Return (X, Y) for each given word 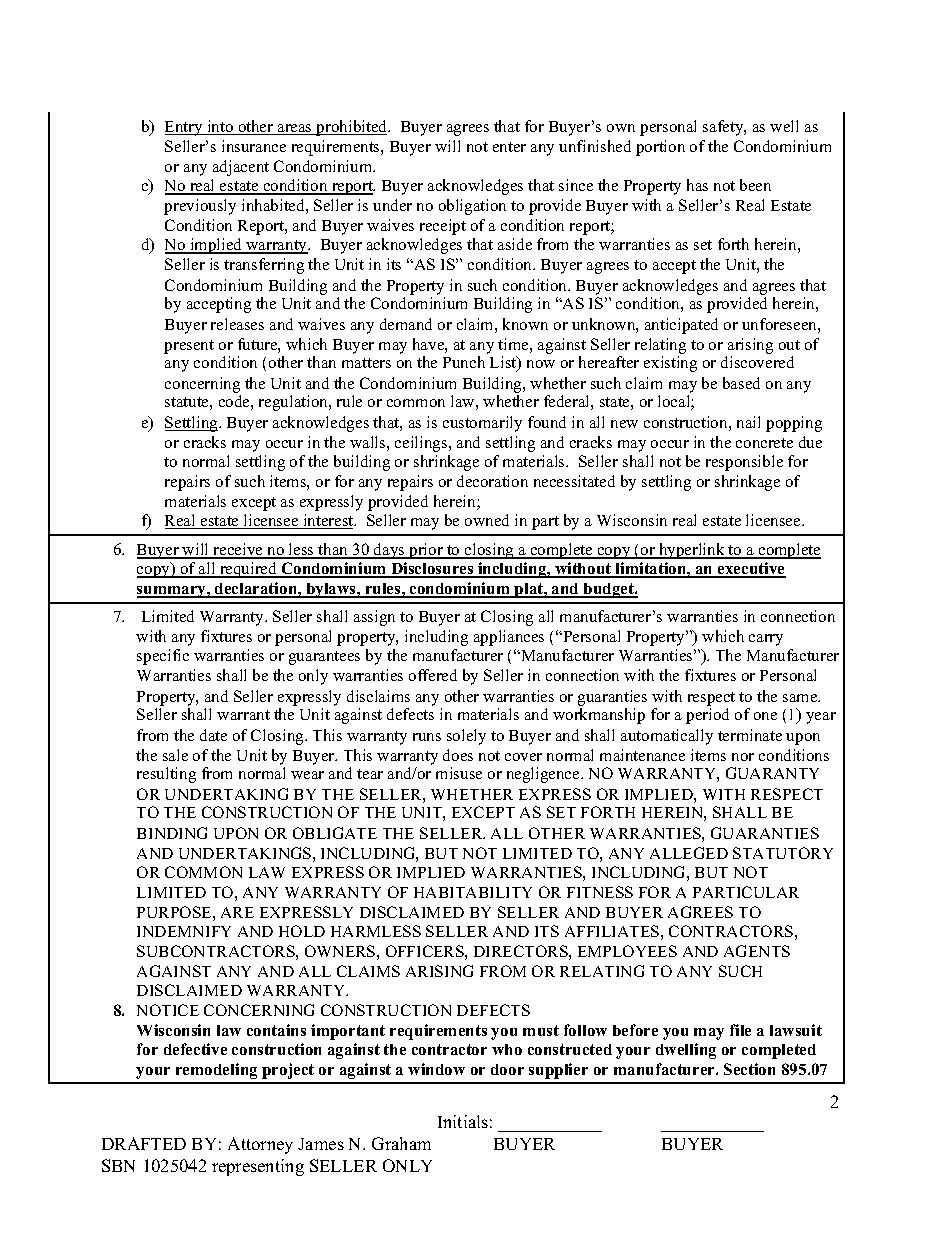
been (755, 185)
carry (766, 640)
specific (163, 657)
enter (509, 147)
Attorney (260, 1145)
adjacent (241, 168)
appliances (509, 638)
